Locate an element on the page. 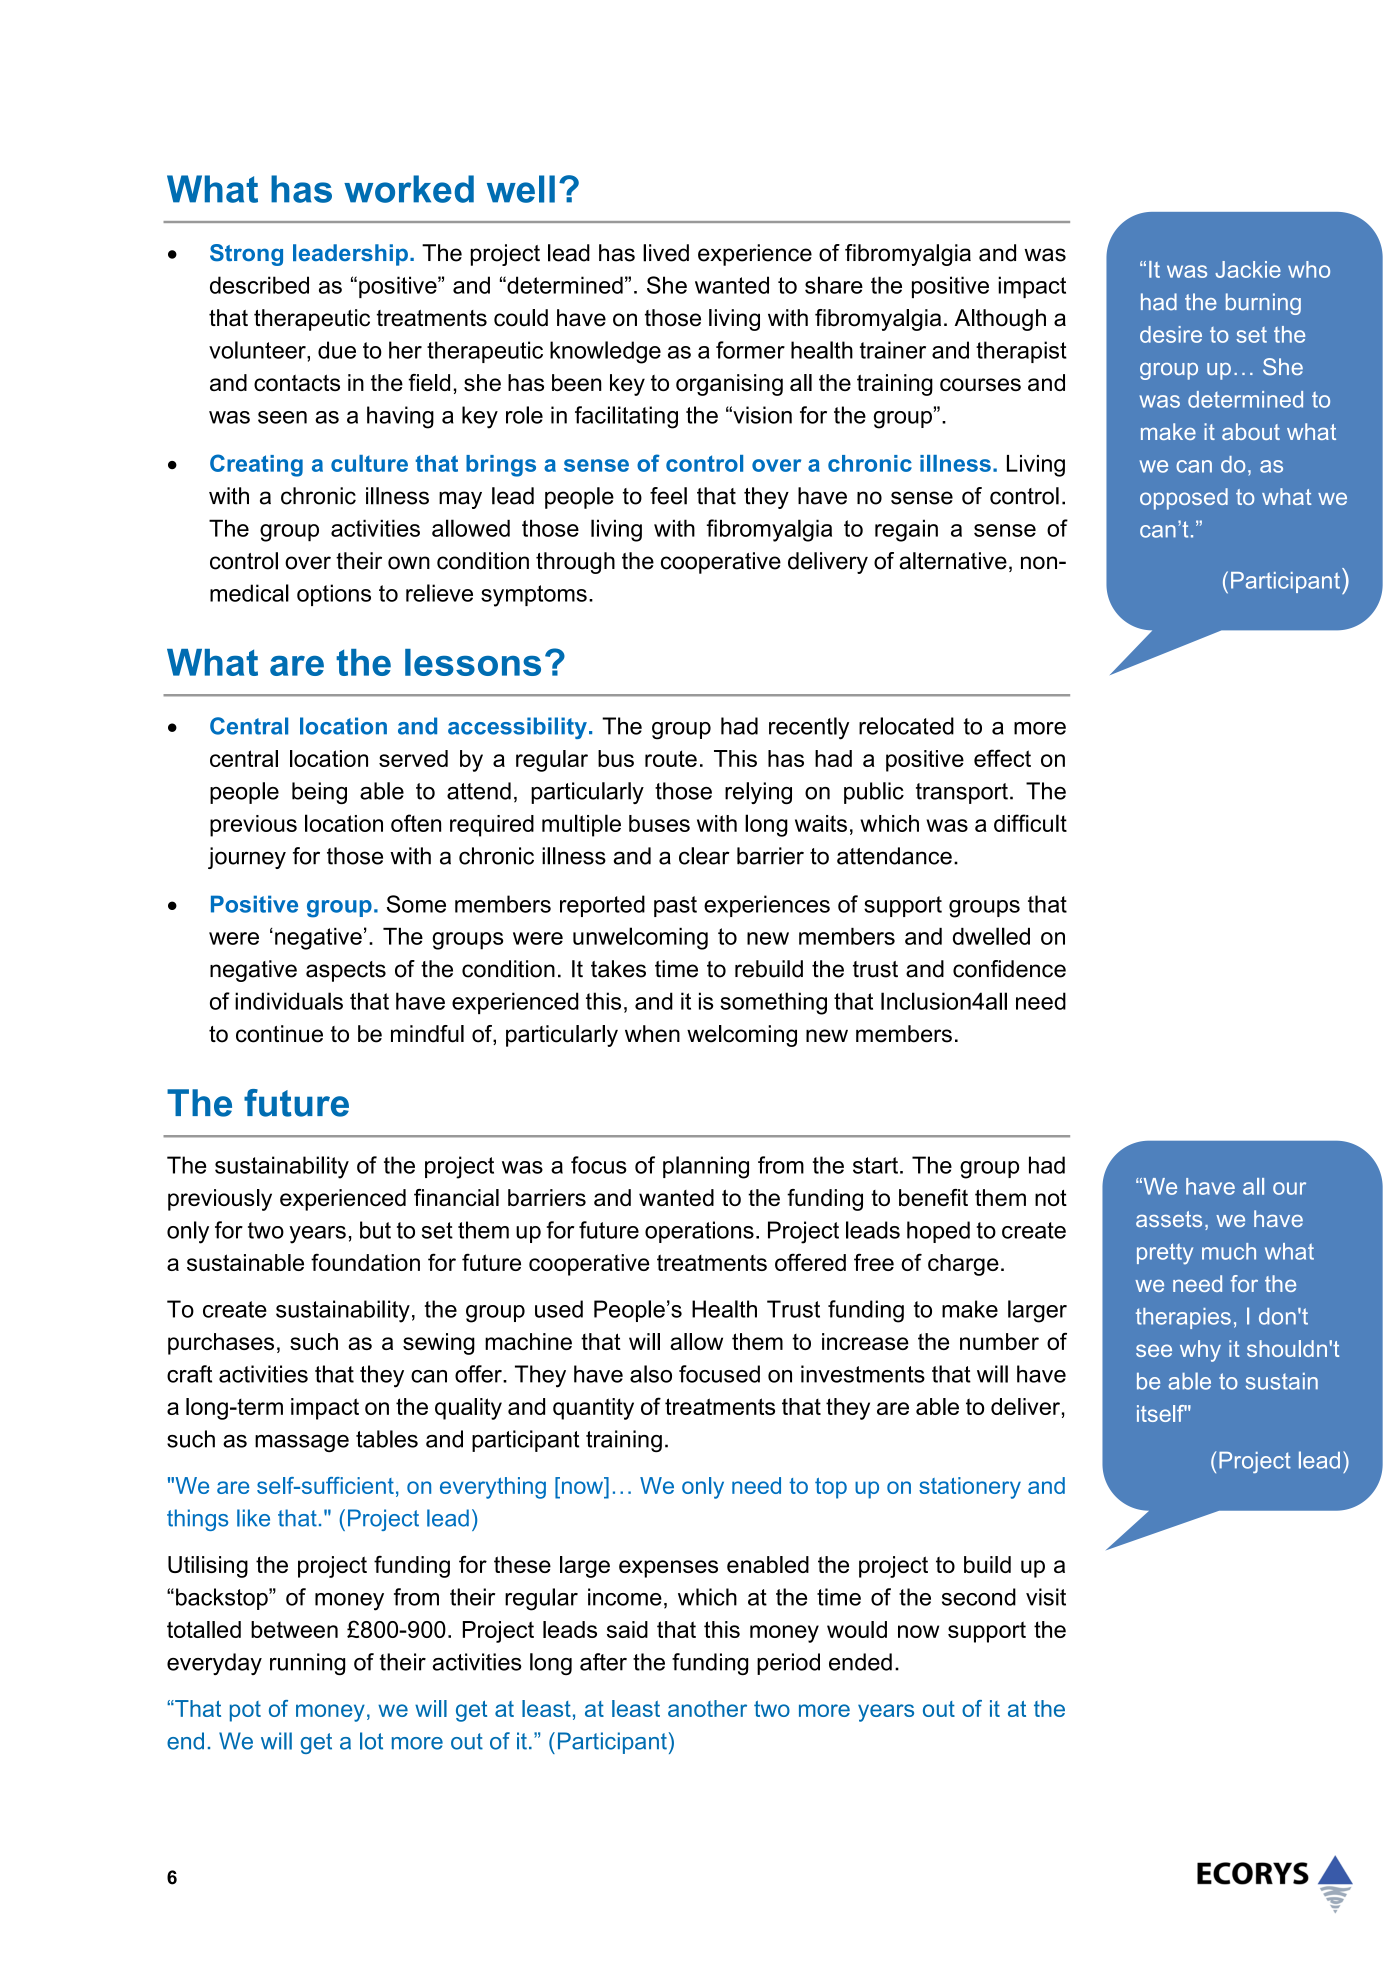 The image size is (1400, 1980). another is located at coordinates (707, 1708).
